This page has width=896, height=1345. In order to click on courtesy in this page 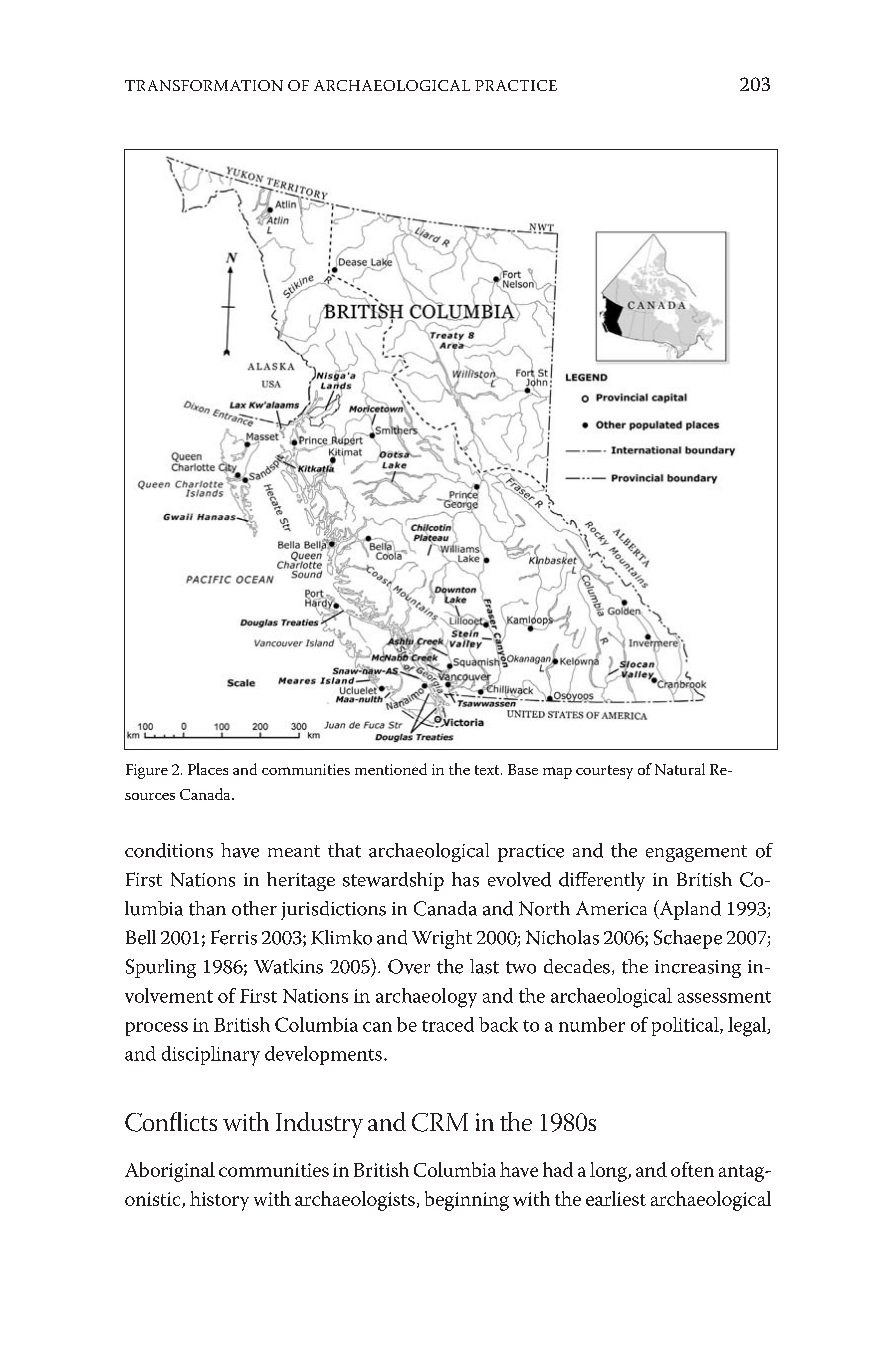, I will do `click(604, 772)`.
